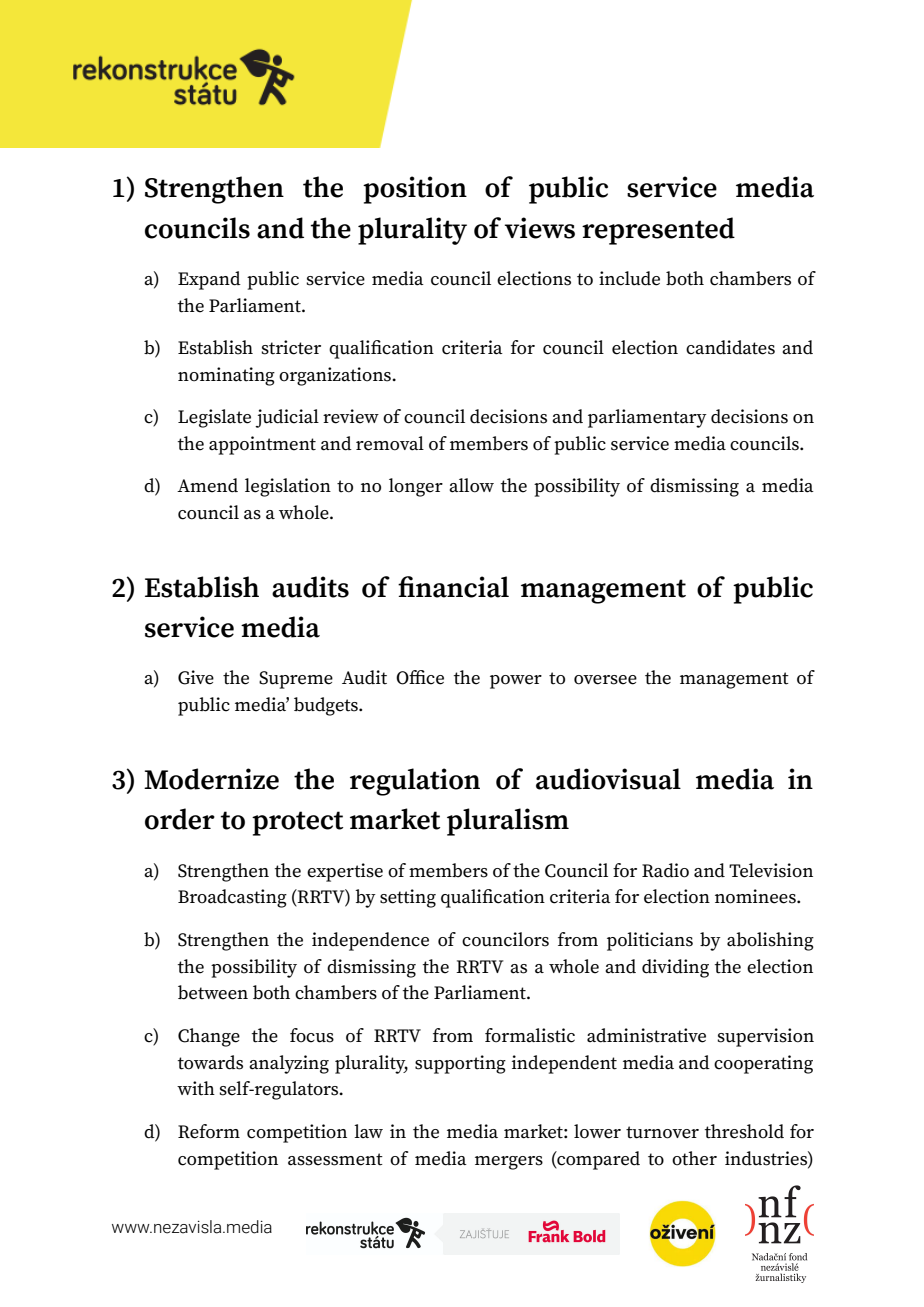 This screenshot has width=924, height=1307. Describe the element at coordinates (509, 1163) in the screenshot. I see `mergers` at that location.
